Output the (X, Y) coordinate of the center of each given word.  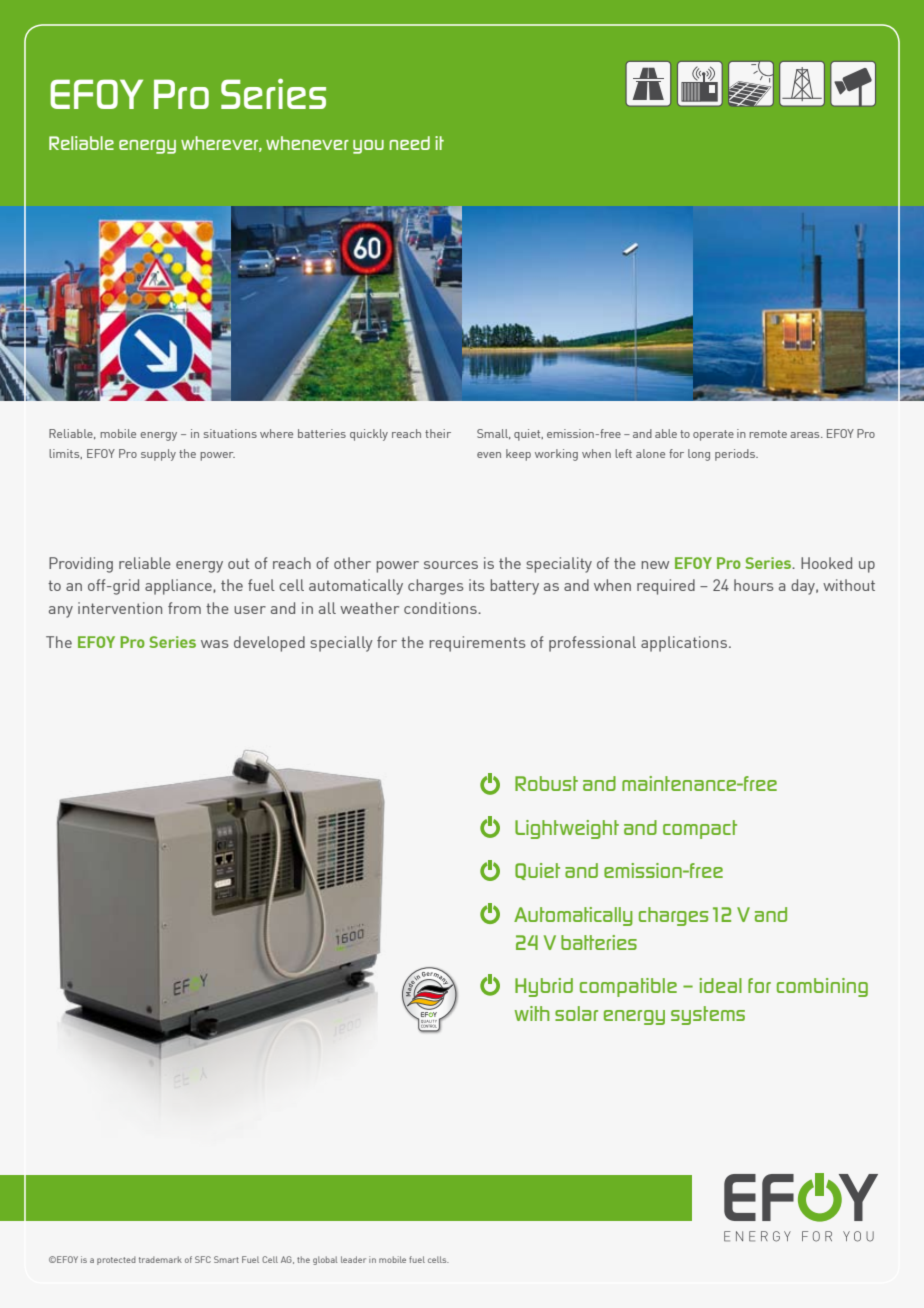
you (368, 147)
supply (158, 455)
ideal (720, 985)
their (438, 433)
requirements (477, 644)
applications (684, 644)
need (410, 143)
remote (768, 434)
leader (353, 1259)
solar (576, 1013)
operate (713, 435)
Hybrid (544, 987)
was (215, 644)
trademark (160, 1259)
